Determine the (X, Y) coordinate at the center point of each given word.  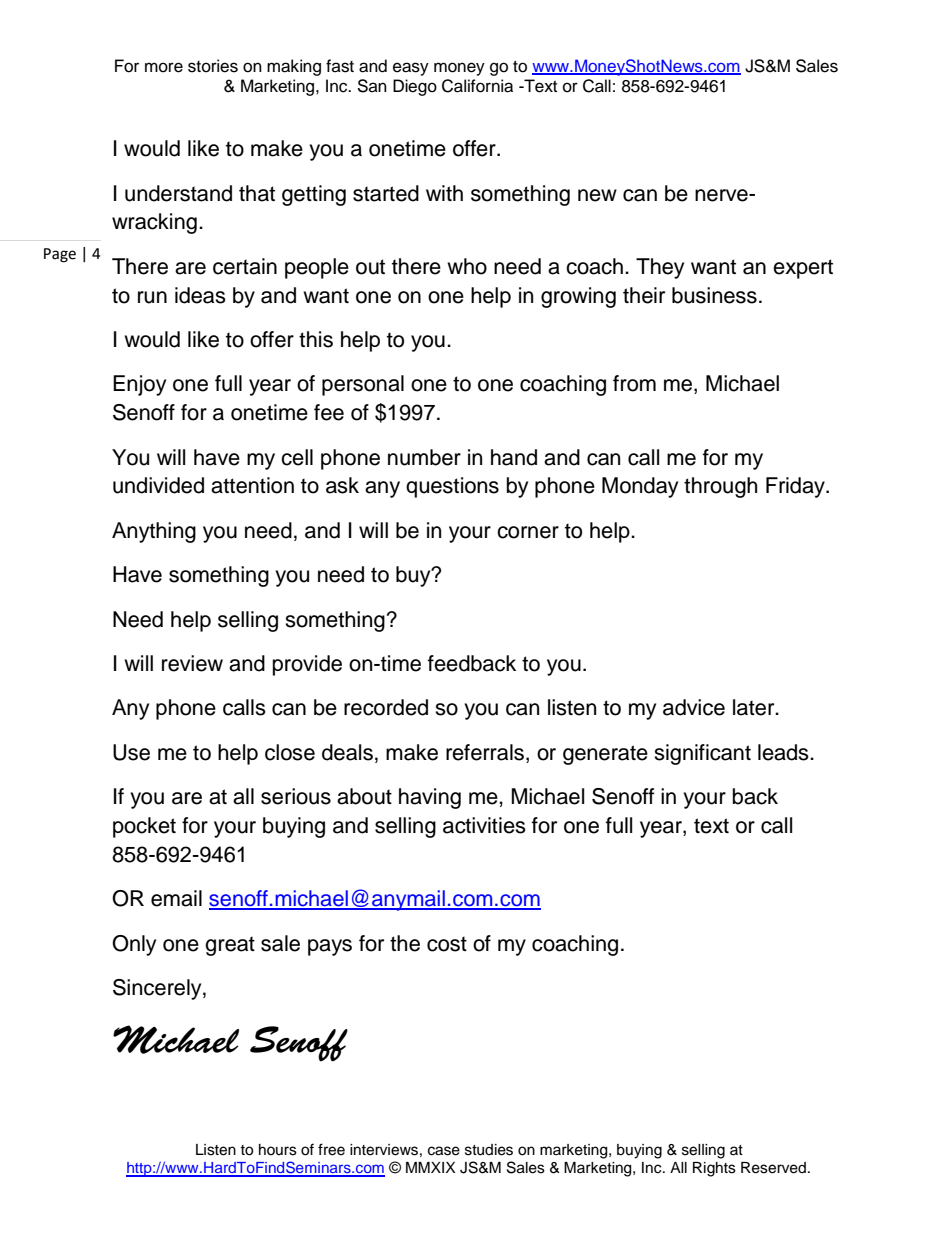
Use (131, 752)
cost (447, 944)
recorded (386, 707)
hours (278, 1150)
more (164, 67)
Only (134, 945)
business (714, 295)
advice (694, 707)
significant (702, 754)
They (660, 268)
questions (452, 487)
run (152, 297)
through (720, 487)
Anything (154, 532)
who (467, 266)
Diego (415, 87)
